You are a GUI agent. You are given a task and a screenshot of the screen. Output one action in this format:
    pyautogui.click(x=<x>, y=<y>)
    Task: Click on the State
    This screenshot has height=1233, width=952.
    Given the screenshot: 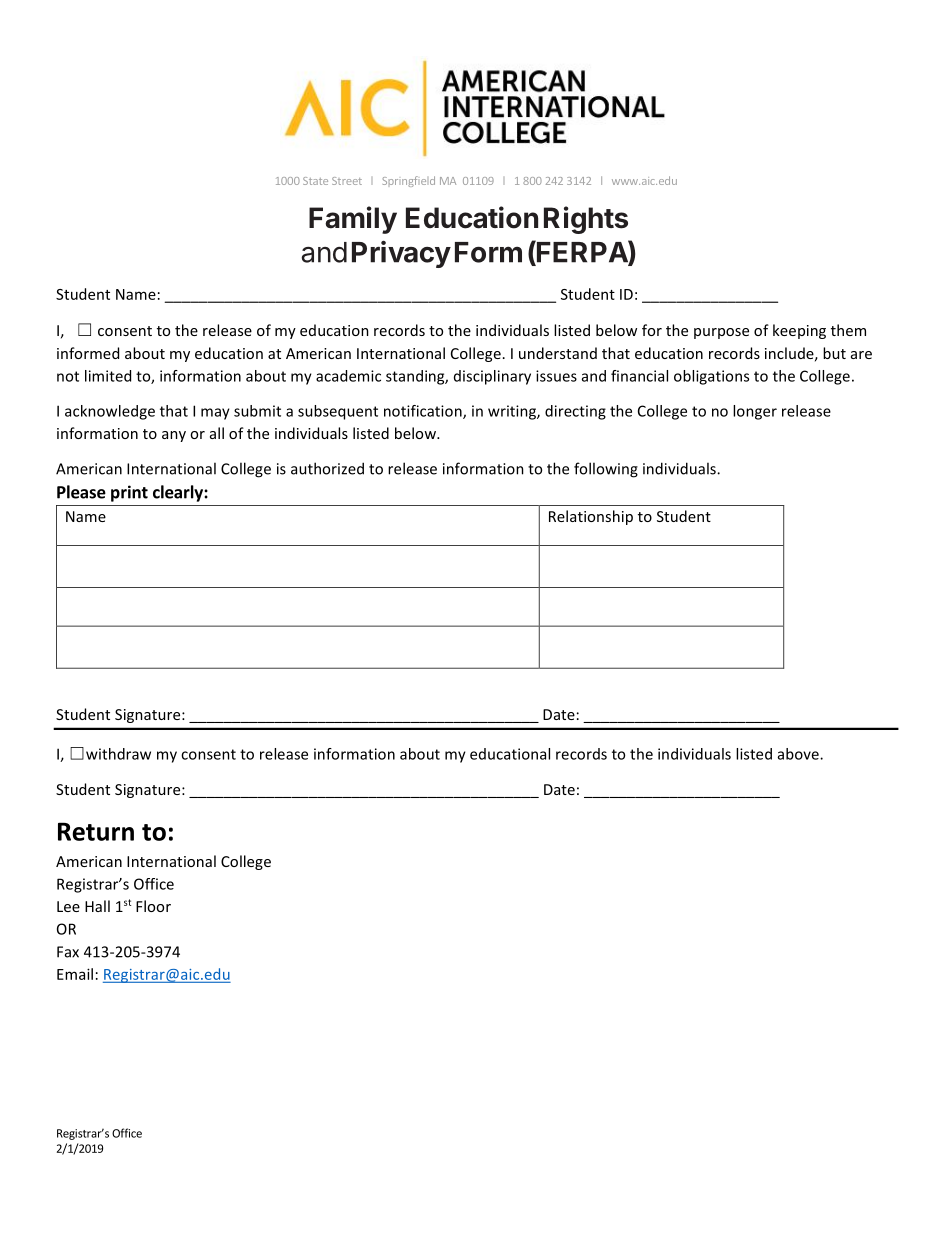 What is the action you would take?
    pyautogui.click(x=315, y=181)
